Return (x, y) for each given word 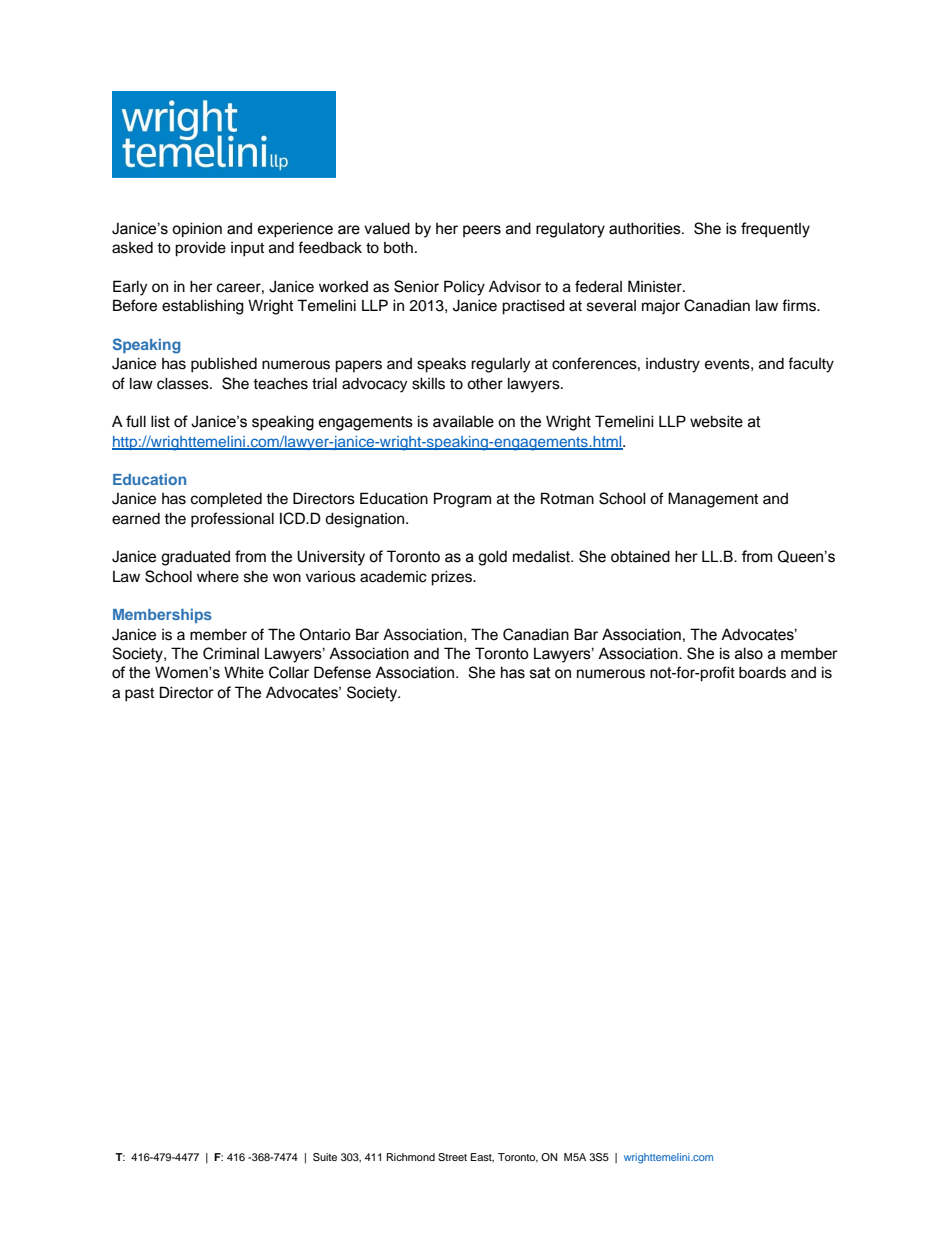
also (749, 653)
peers (482, 231)
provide (200, 249)
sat (540, 673)
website (716, 421)
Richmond (411, 1157)
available (463, 421)
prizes (452, 578)
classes (184, 383)
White (244, 672)
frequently (775, 230)
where (218, 576)
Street (452, 1157)
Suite (325, 1157)
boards (762, 672)
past (139, 695)
